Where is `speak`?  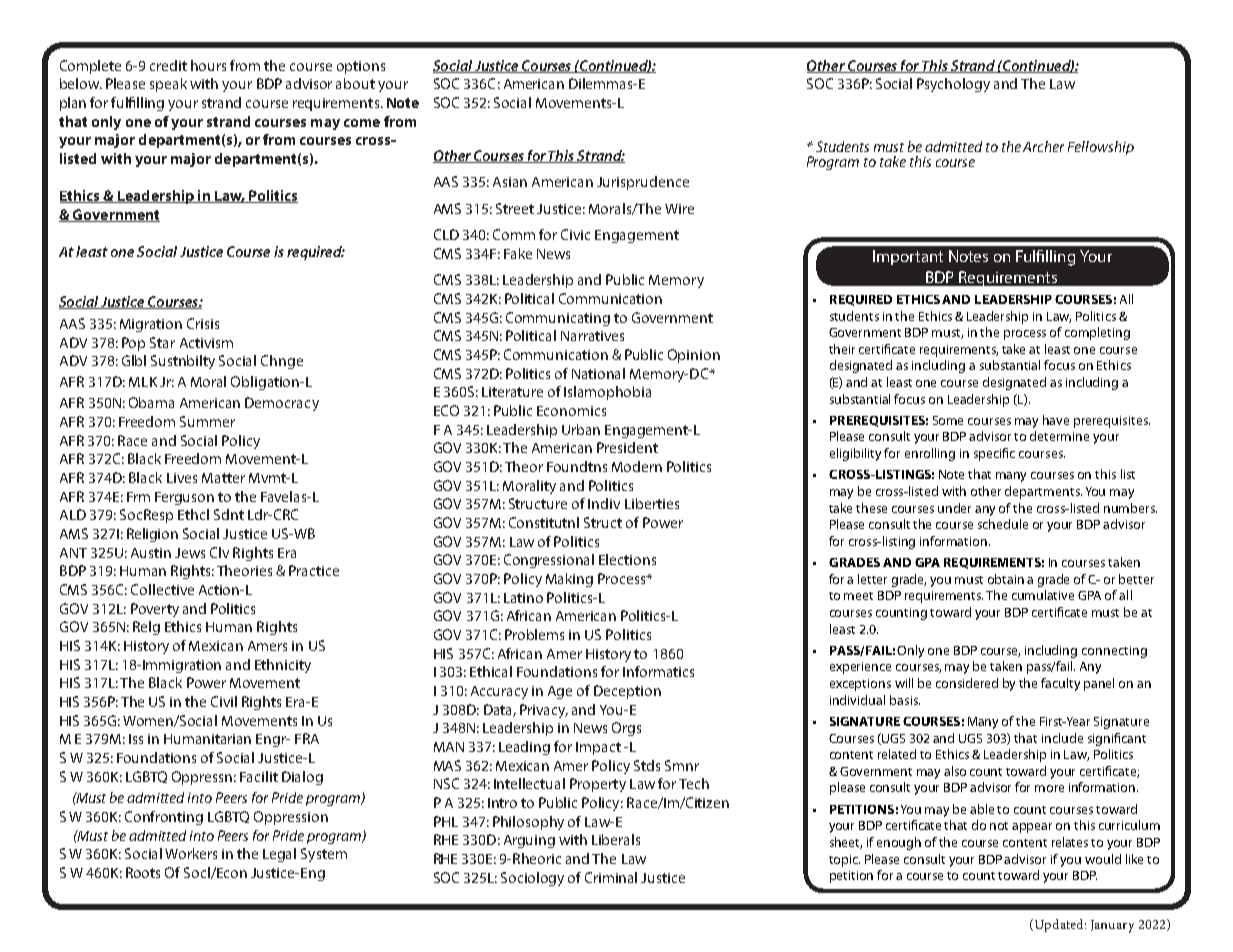
speak is located at coordinates (168, 85).
